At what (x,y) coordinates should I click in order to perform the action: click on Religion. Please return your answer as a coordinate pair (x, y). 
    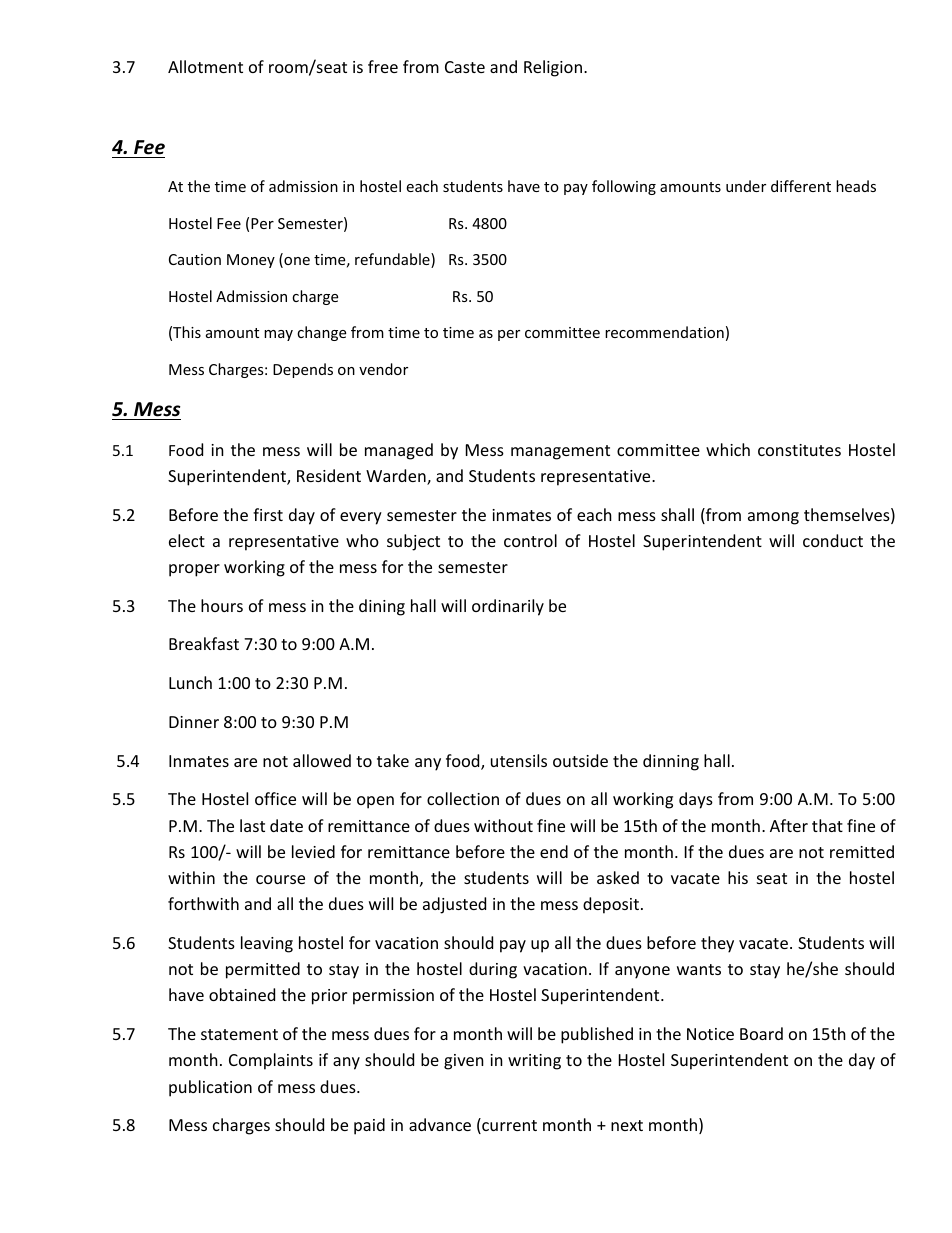
    Looking at the image, I should click on (553, 68).
